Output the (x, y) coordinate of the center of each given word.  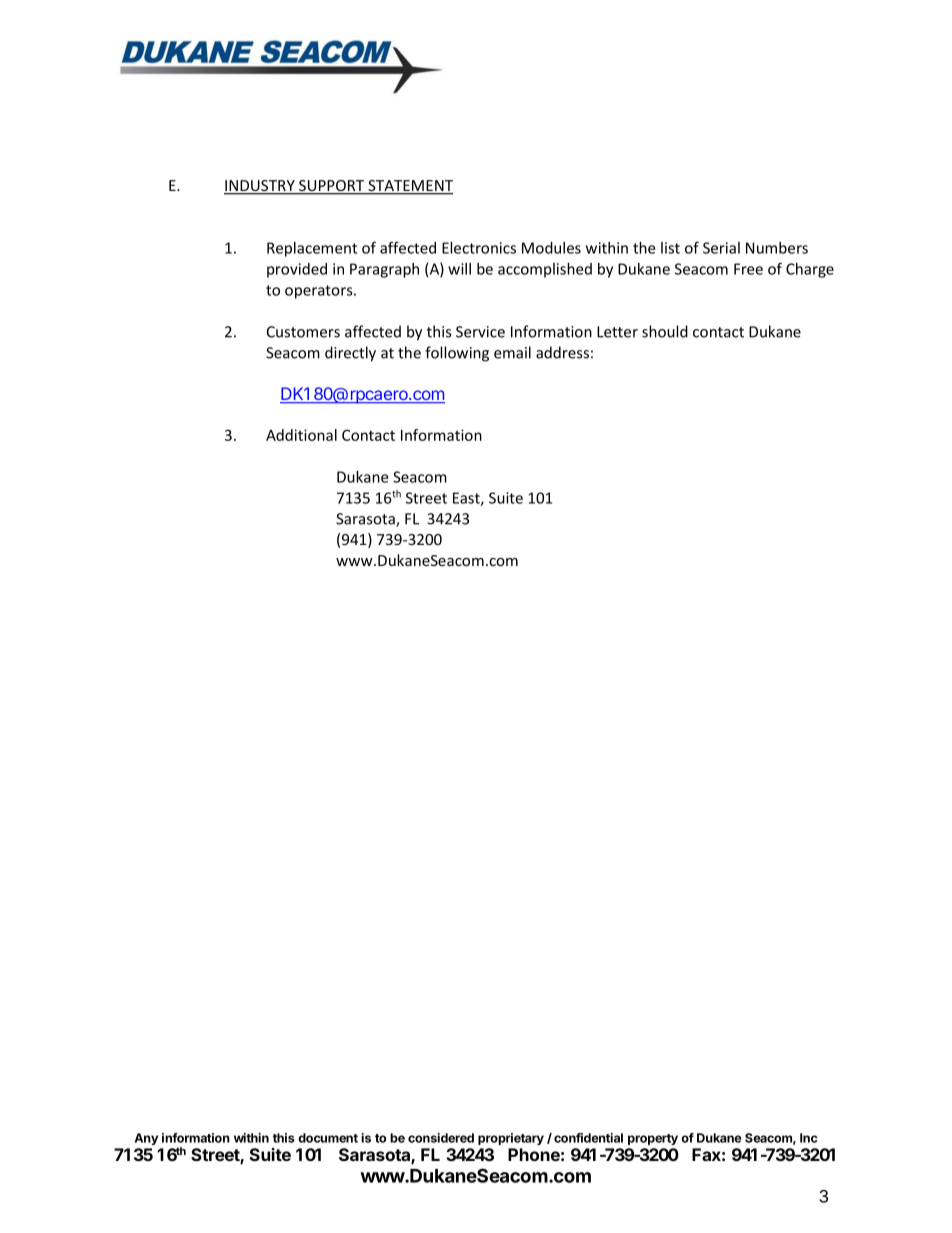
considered (441, 1138)
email (512, 352)
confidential (588, 1138)
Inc (809, 1138)
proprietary (511, 1139)
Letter (617, 332)
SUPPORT (332, 187)
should (665, 331)
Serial (721, 248)
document (328, 1138)
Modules (551, 248)
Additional (301, 435)
